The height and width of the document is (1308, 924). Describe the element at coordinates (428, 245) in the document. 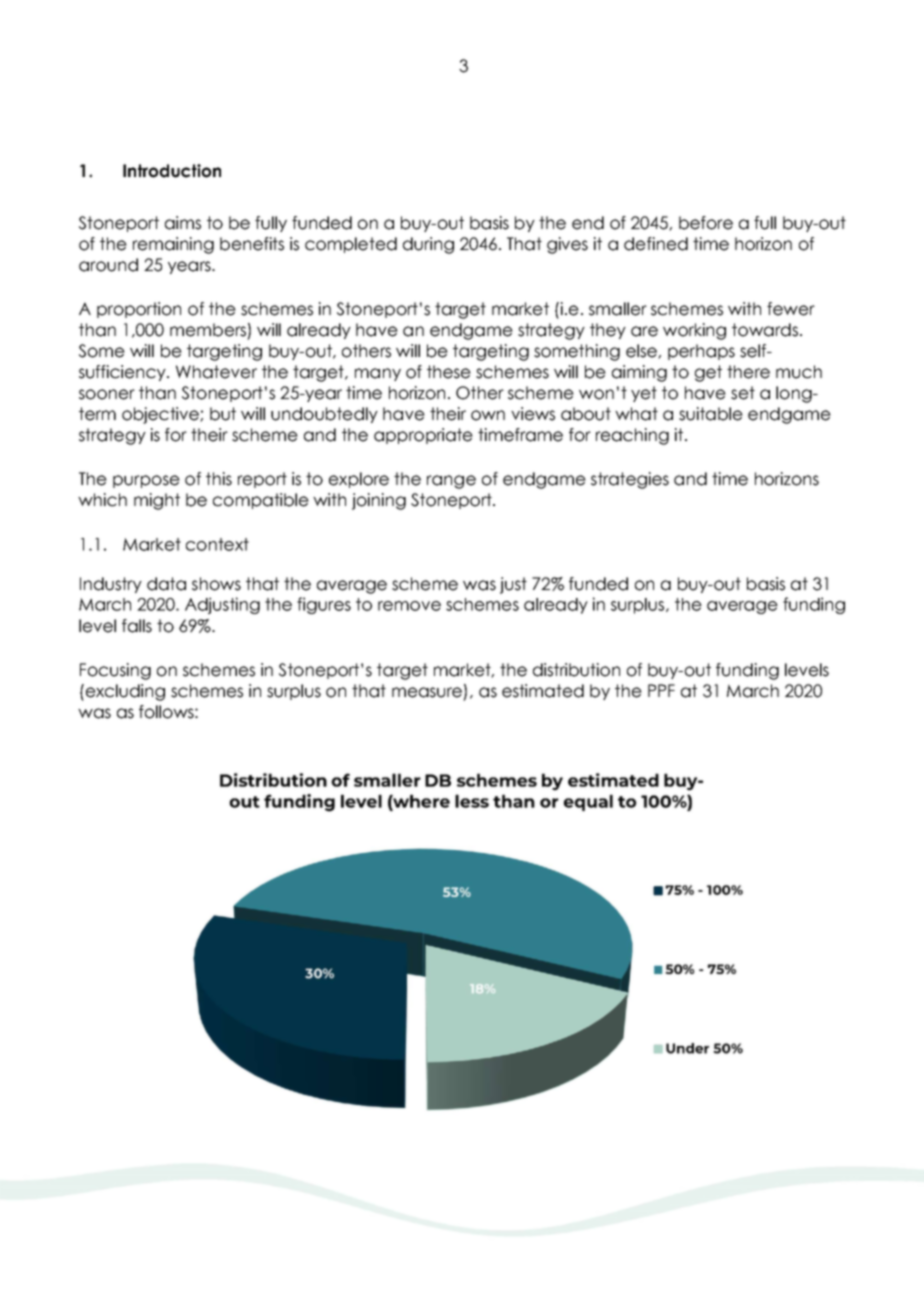

I see `during` at that location.
